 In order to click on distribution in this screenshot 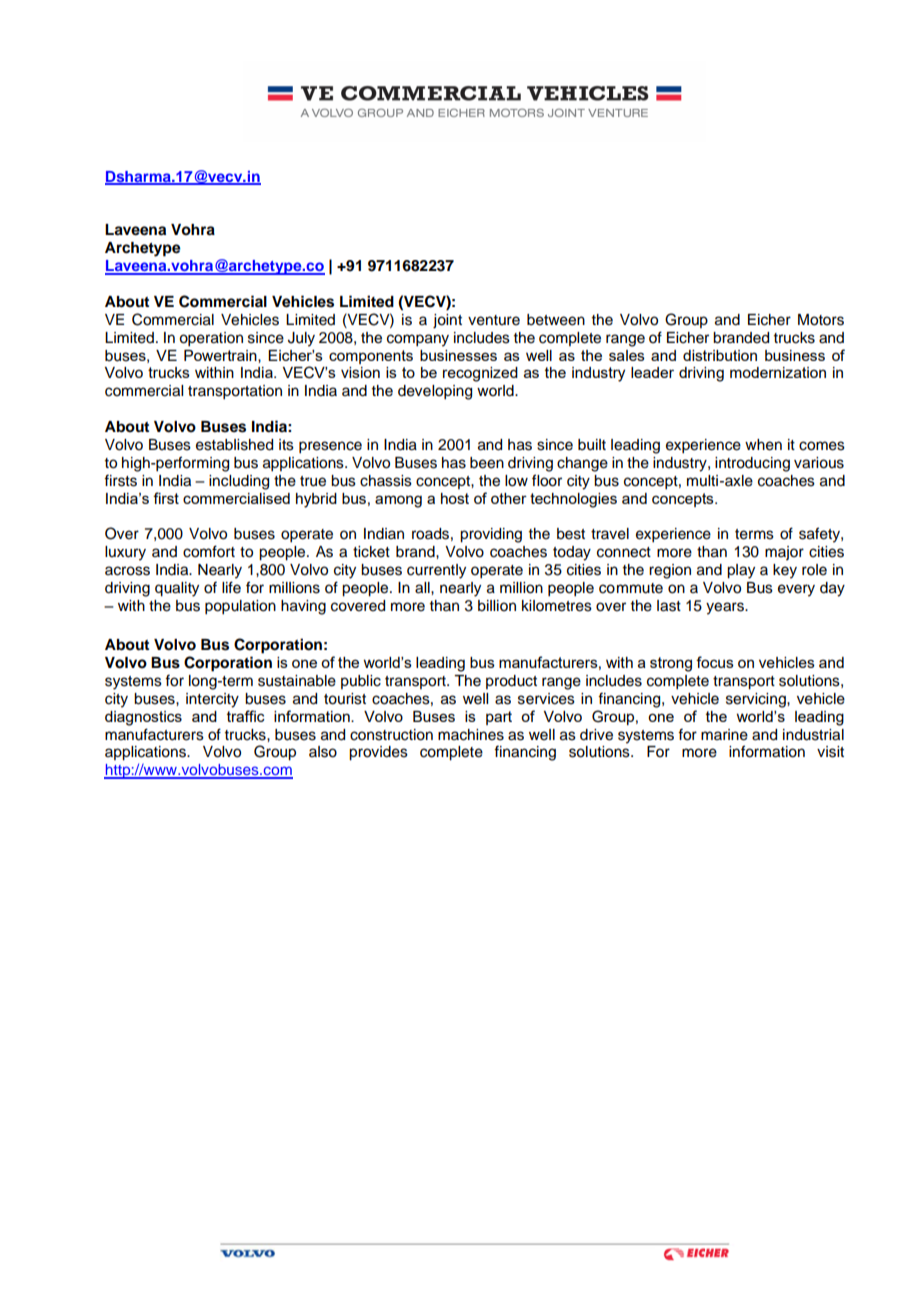, I will do `click(720, 355)`.
